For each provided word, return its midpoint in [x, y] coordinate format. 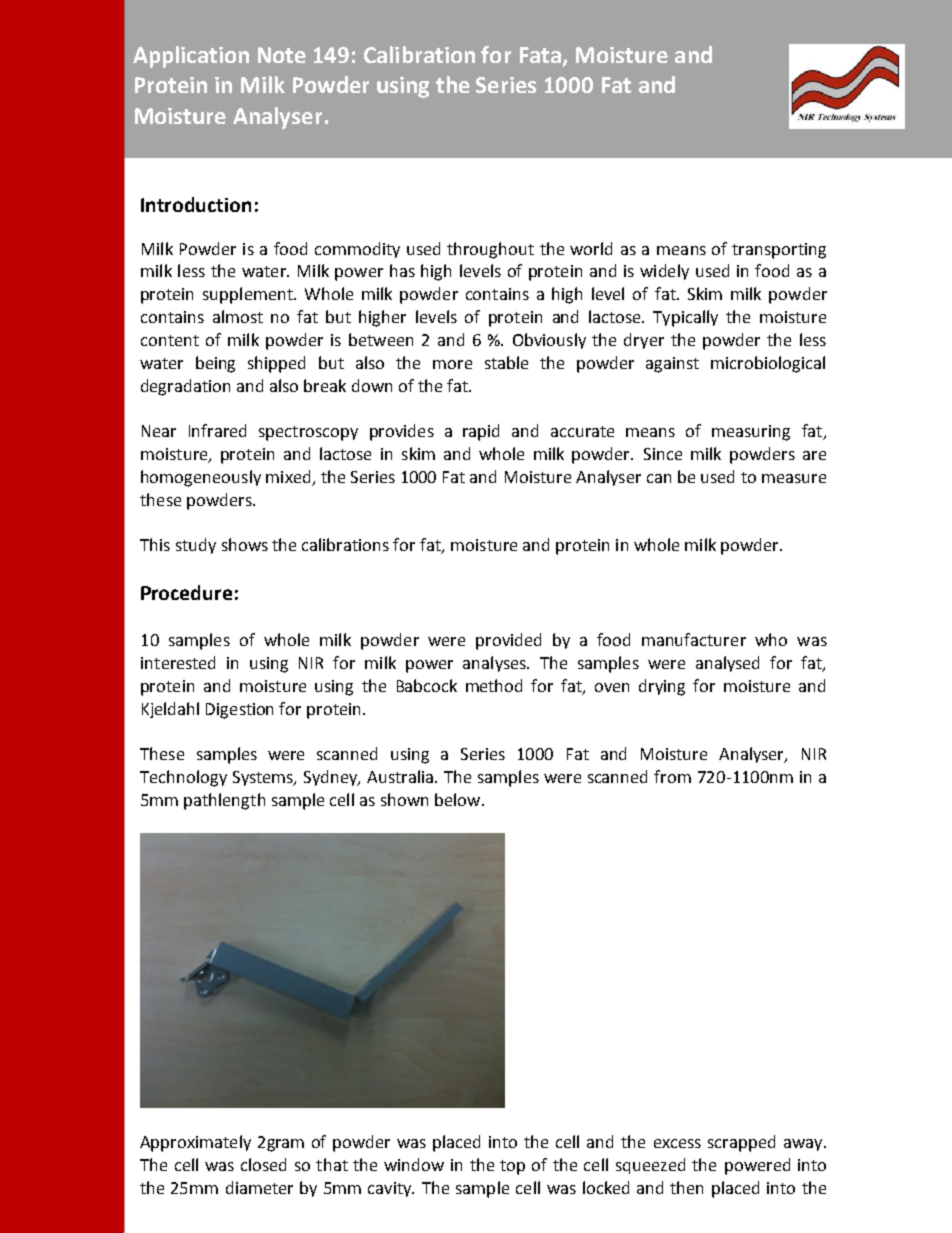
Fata [540, 55]
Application [191, 57]
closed [263, 1164]
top [512, 1167]
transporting [779, 251]
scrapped [741, 1143]
